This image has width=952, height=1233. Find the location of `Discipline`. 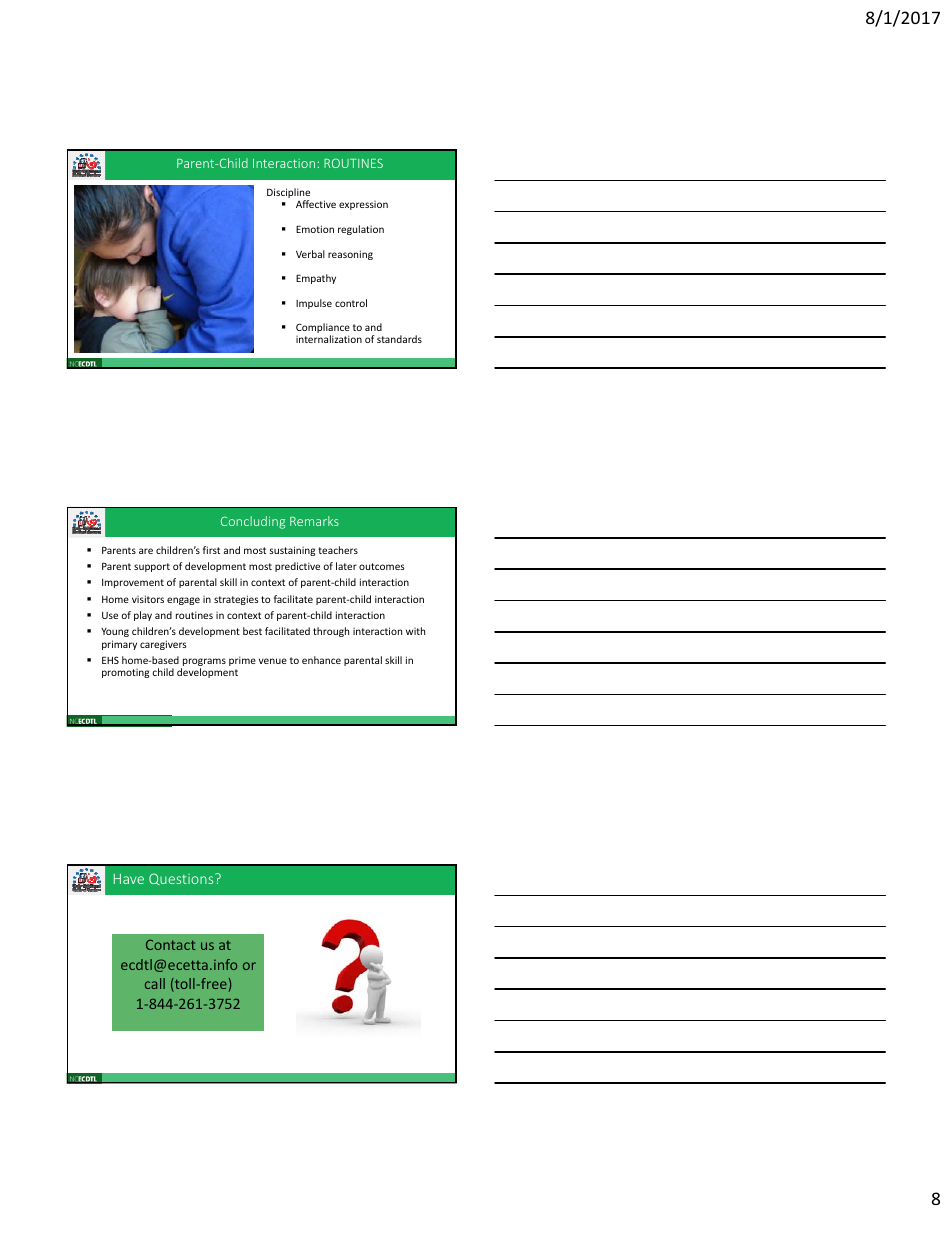

Discipline is located at coordinates (288, 194).
